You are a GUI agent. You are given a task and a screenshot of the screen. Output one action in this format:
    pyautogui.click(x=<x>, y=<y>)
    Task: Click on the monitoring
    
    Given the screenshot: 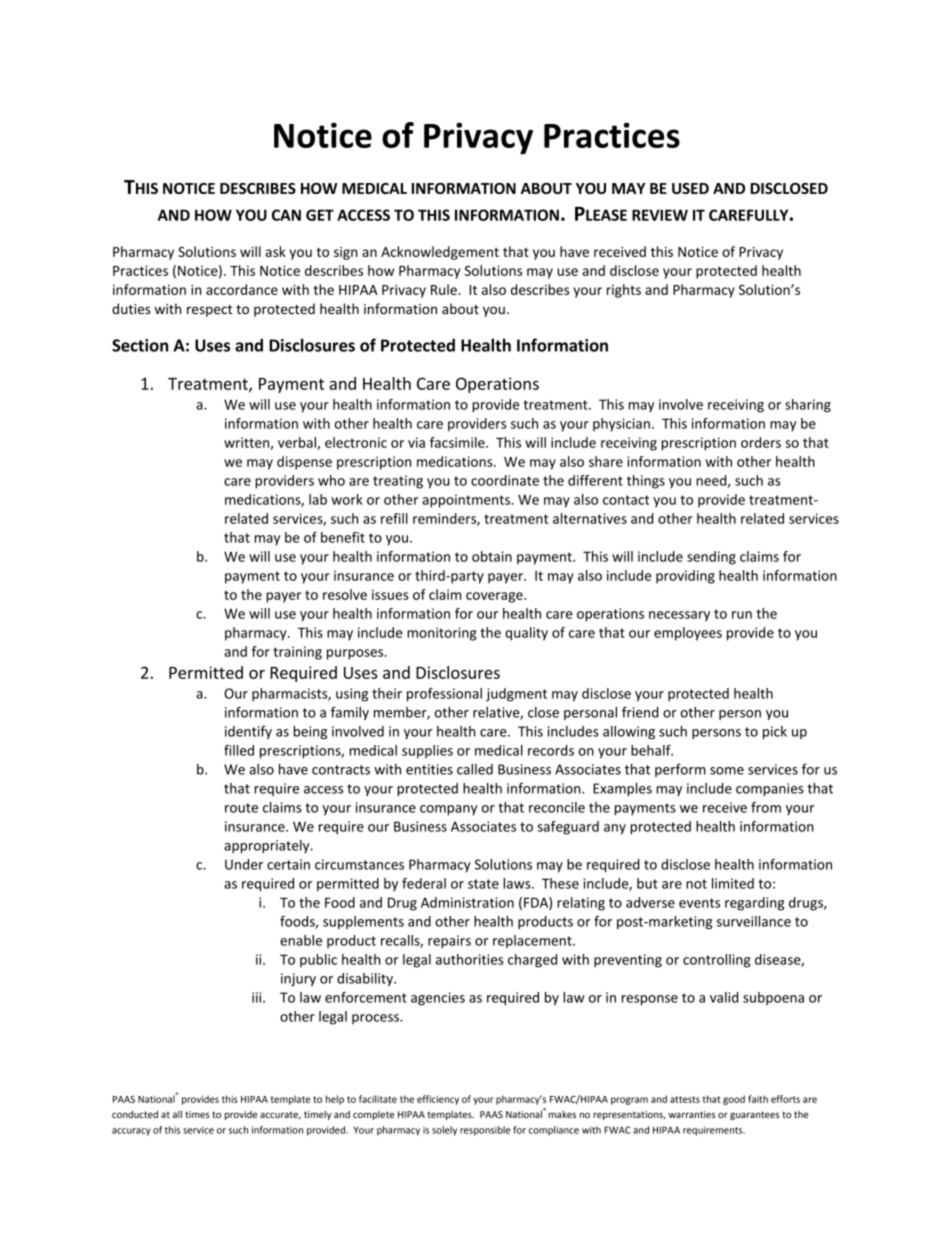 What is the action you would take?
    pyautogui.click(x=442, y=634)
